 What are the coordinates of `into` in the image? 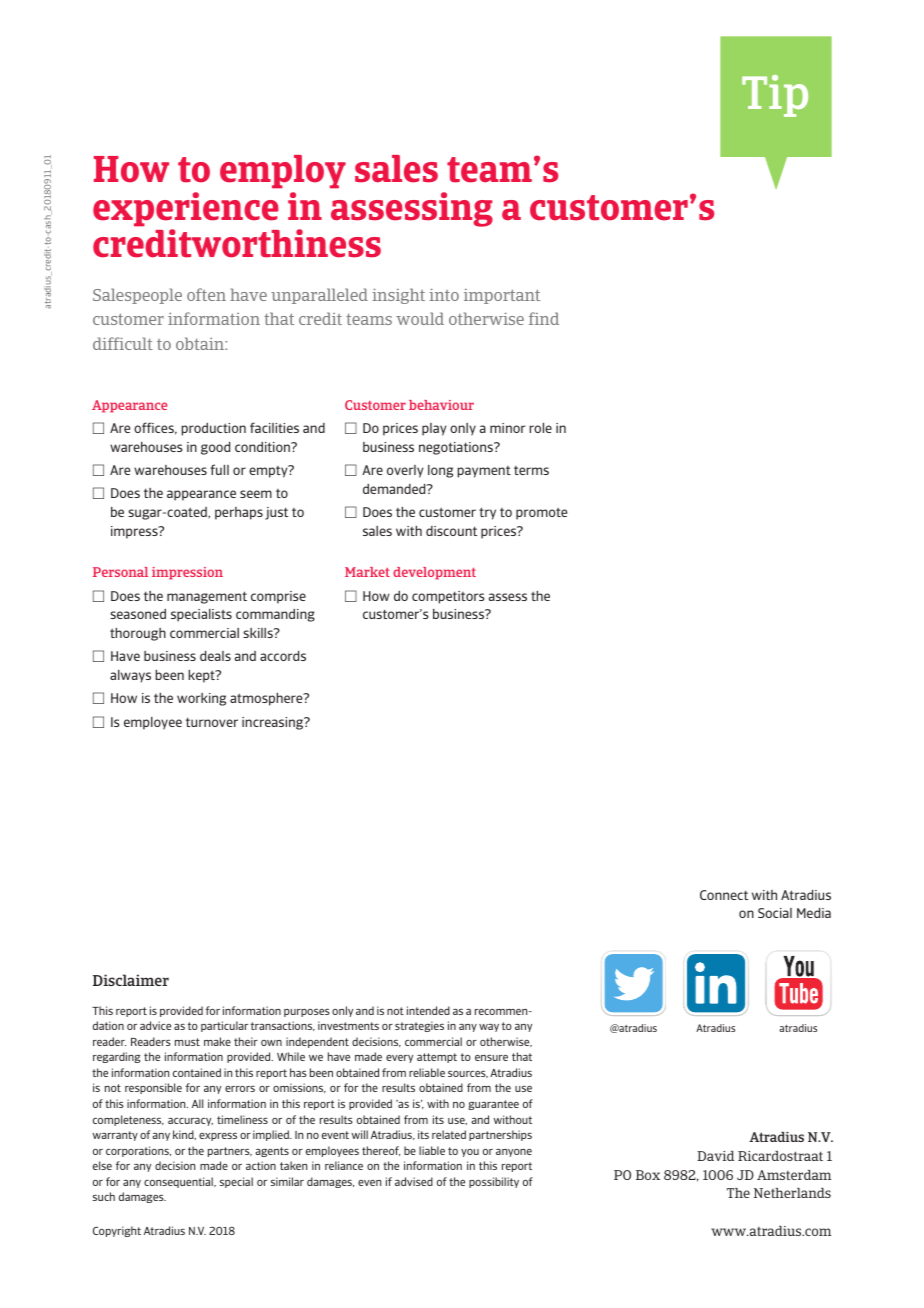 It's located at (444, 294).
